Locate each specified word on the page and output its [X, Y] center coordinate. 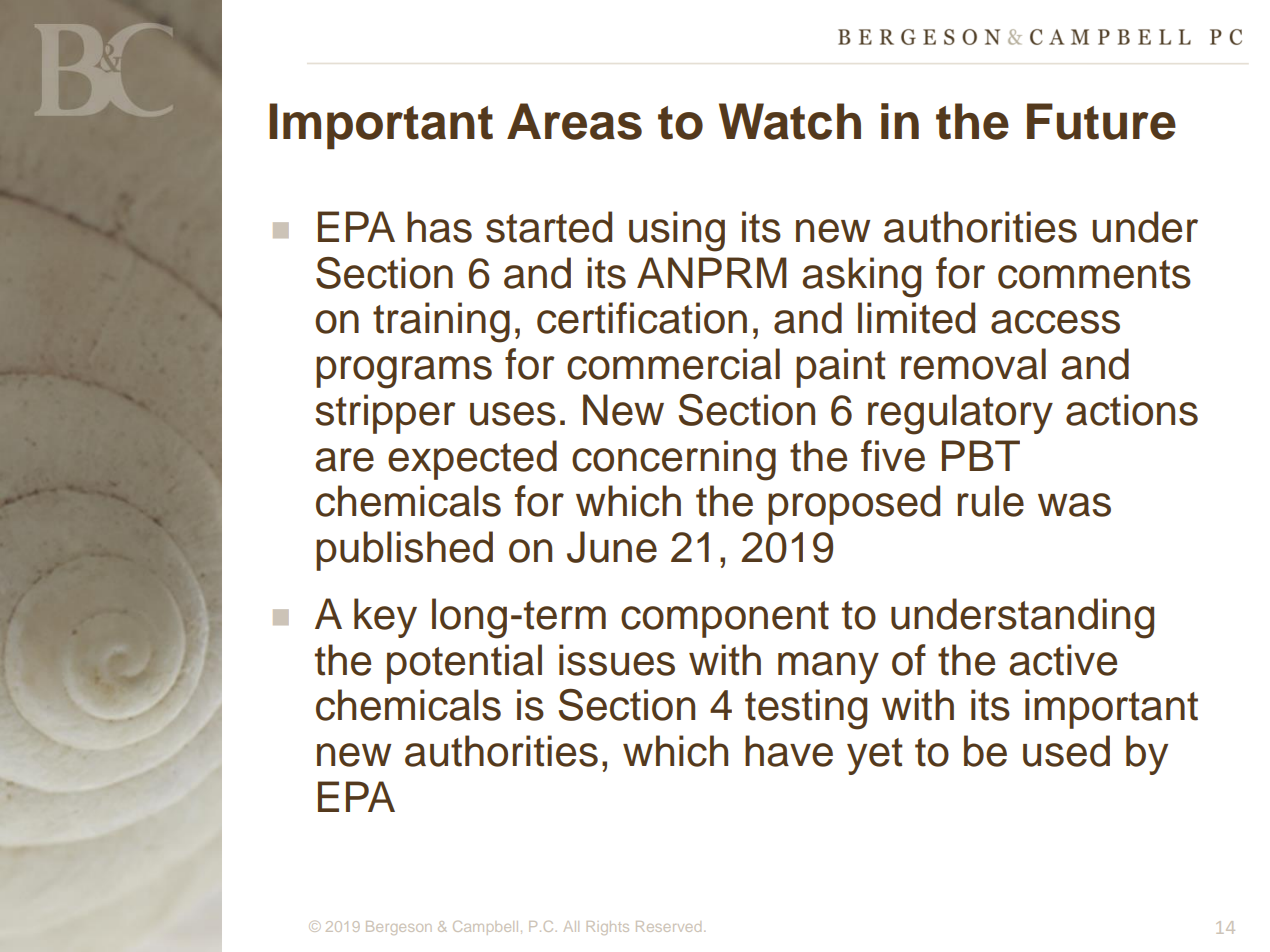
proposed [854, 505]
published [404, 551]
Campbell [485, 928]
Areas [574, 121]
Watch [790, 121]
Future [1101, 121]
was [1074, 505]
